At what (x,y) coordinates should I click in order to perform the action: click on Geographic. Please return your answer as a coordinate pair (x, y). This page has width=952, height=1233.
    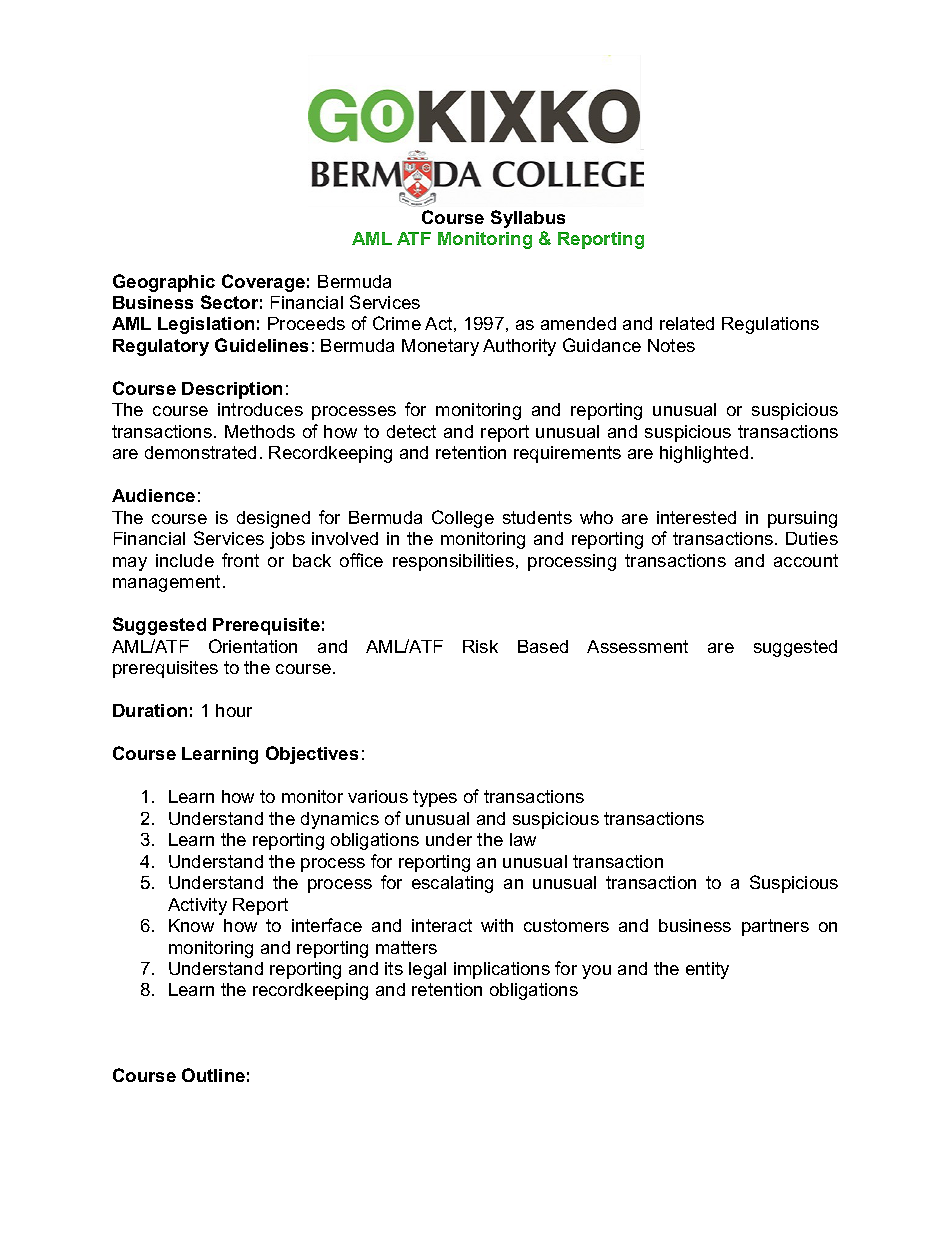
    Looking at the image, I should click on (164, 283).
